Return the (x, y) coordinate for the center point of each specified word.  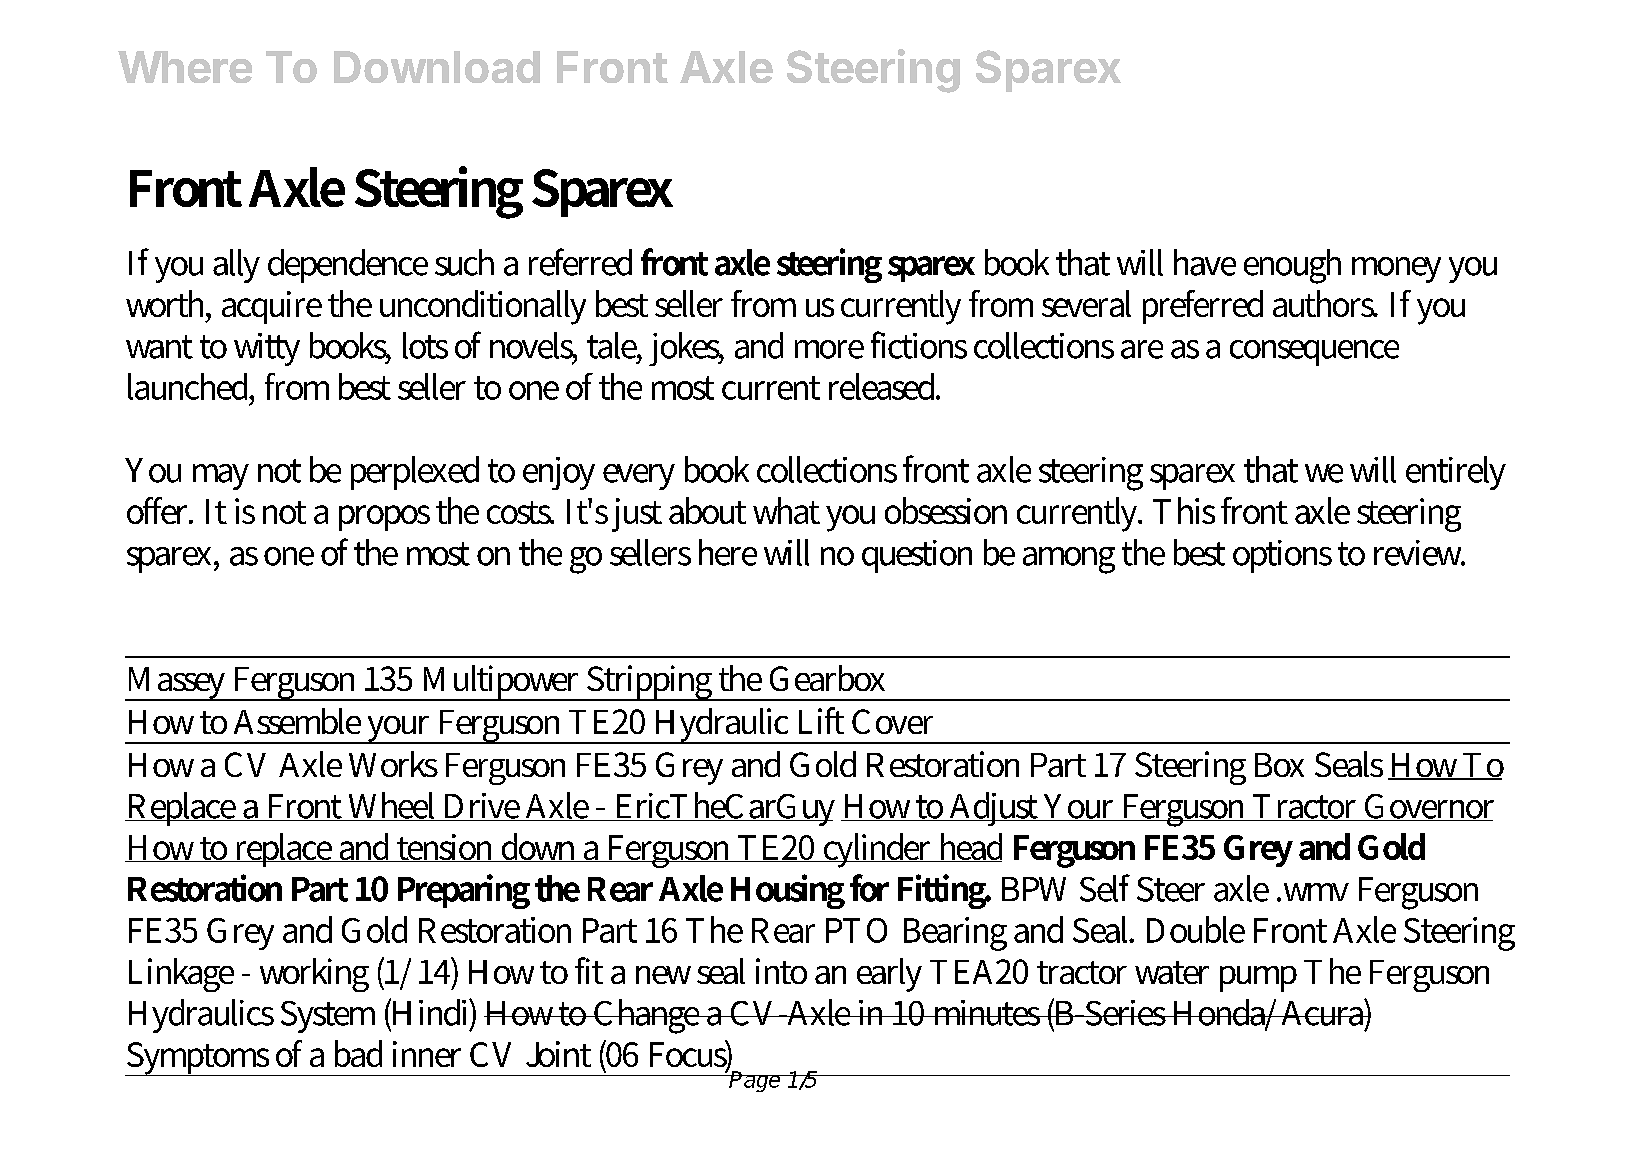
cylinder (878, 850)
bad (358, 1053)
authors (1325, 303)
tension (446, 848)
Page (755, 1080)
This (1184, 510)
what (786, 510)
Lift (821, 720)
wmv (1314, 892)
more (829, 349)
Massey (177, 684)
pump (1258, 979)
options (1282, 556)
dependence (348, 266)
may (221, 477)
